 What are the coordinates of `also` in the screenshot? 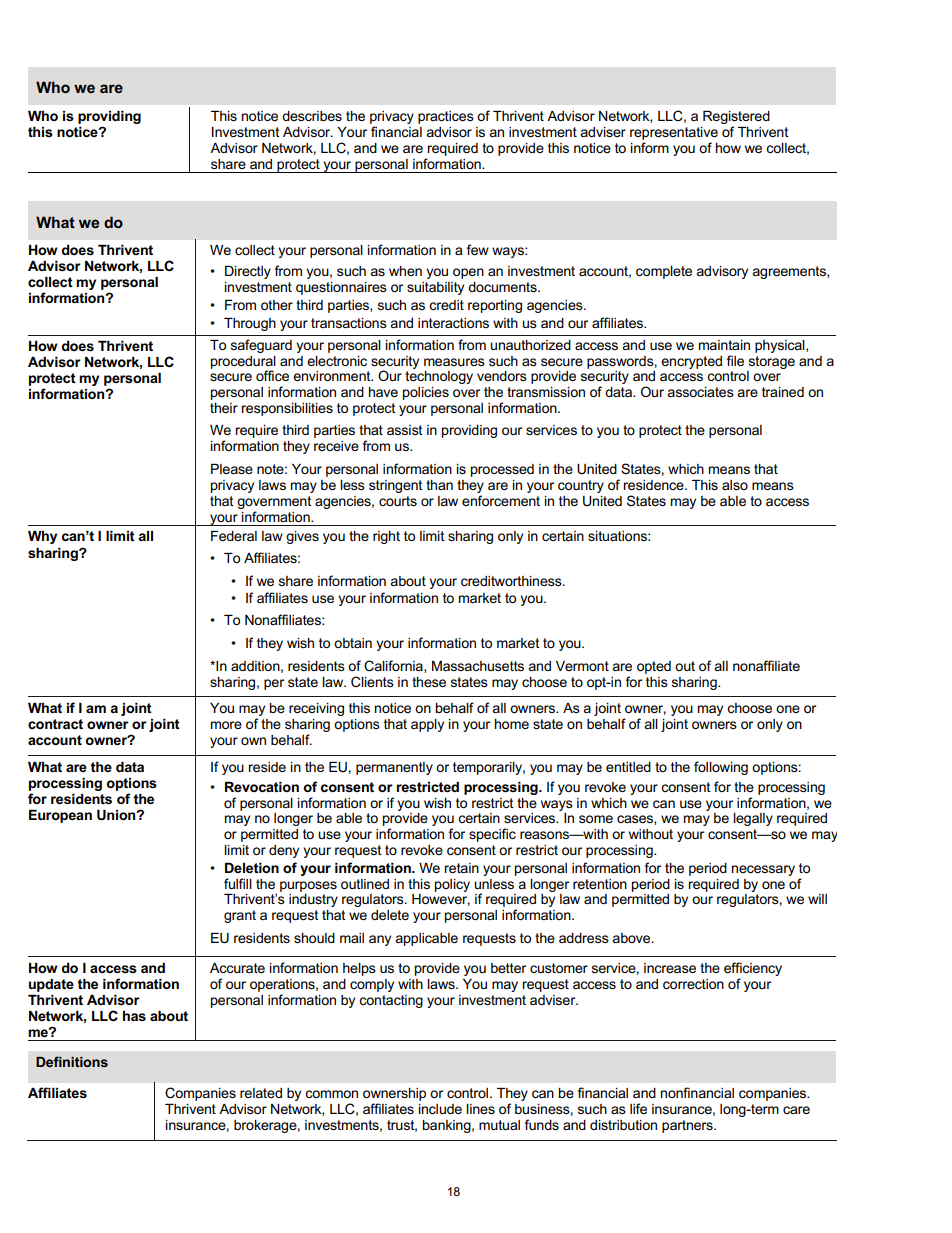 It's located at (735, 485).
